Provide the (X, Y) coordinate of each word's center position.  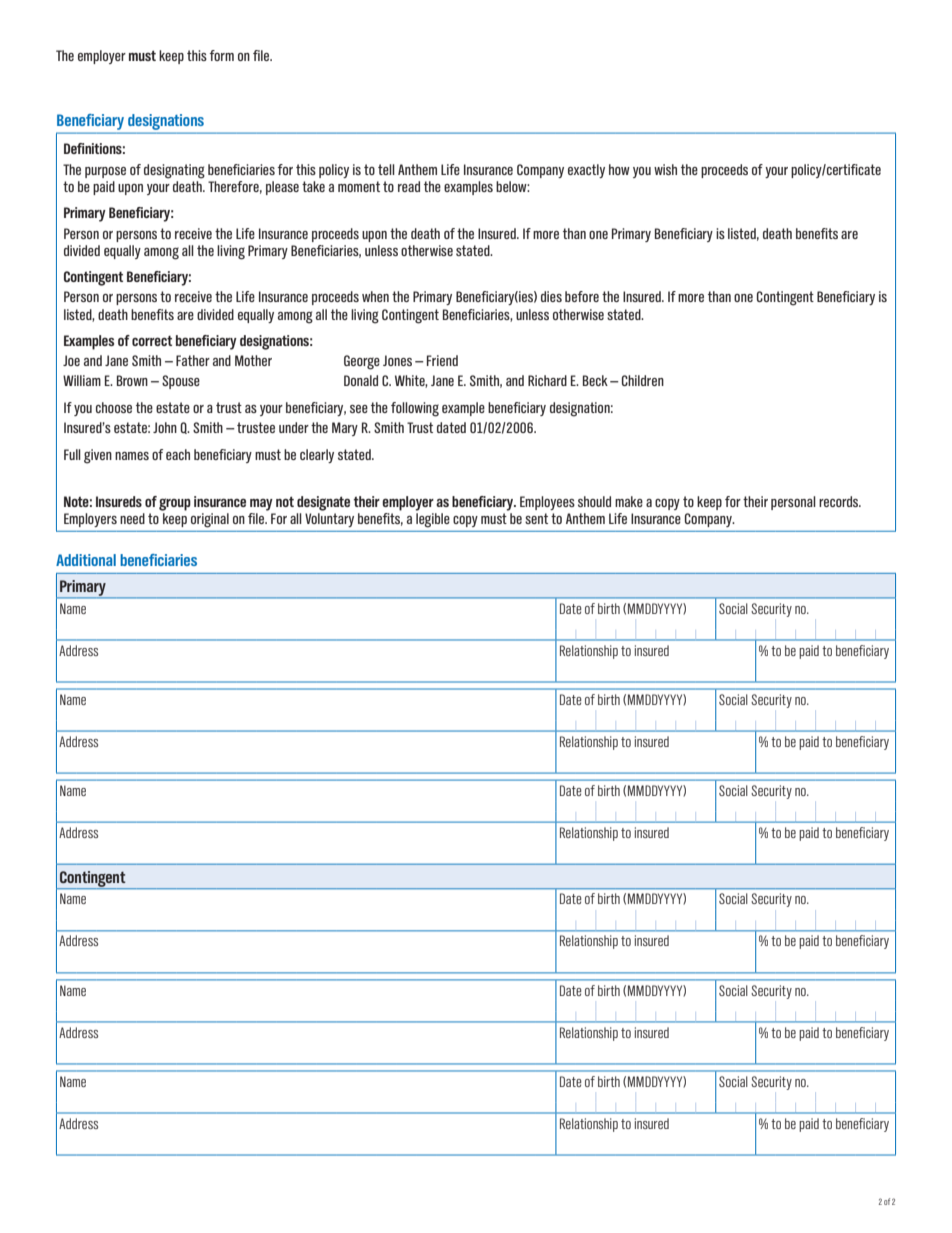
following (415, 409)
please (282, 188)
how (619, 169)
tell (386, 169)
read (409, 186)
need (132, 518)
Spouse (181, 382)
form (221, 55)
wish (665, 169)
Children (643, 380)
